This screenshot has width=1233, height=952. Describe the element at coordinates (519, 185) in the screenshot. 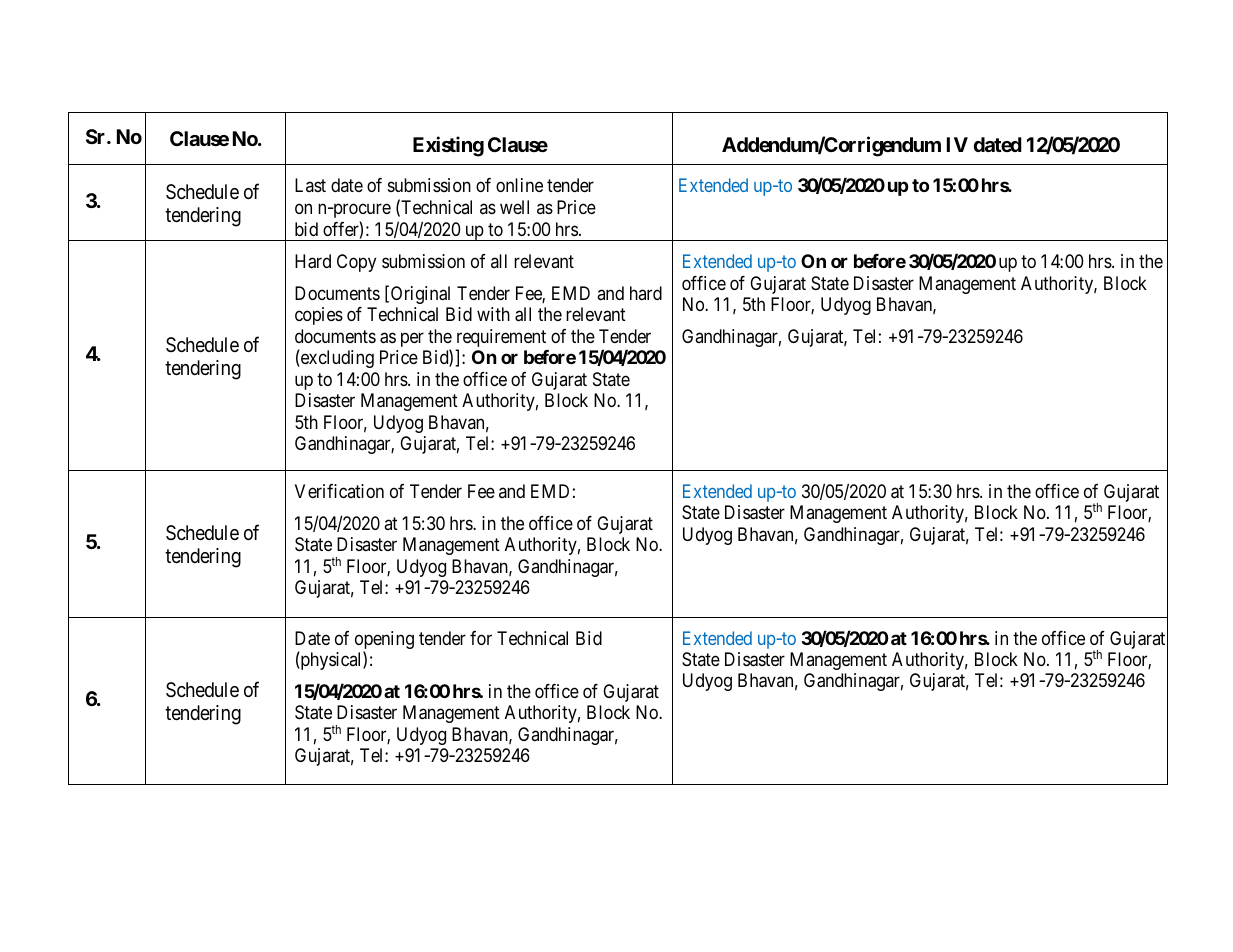

I see `online` at that location.
